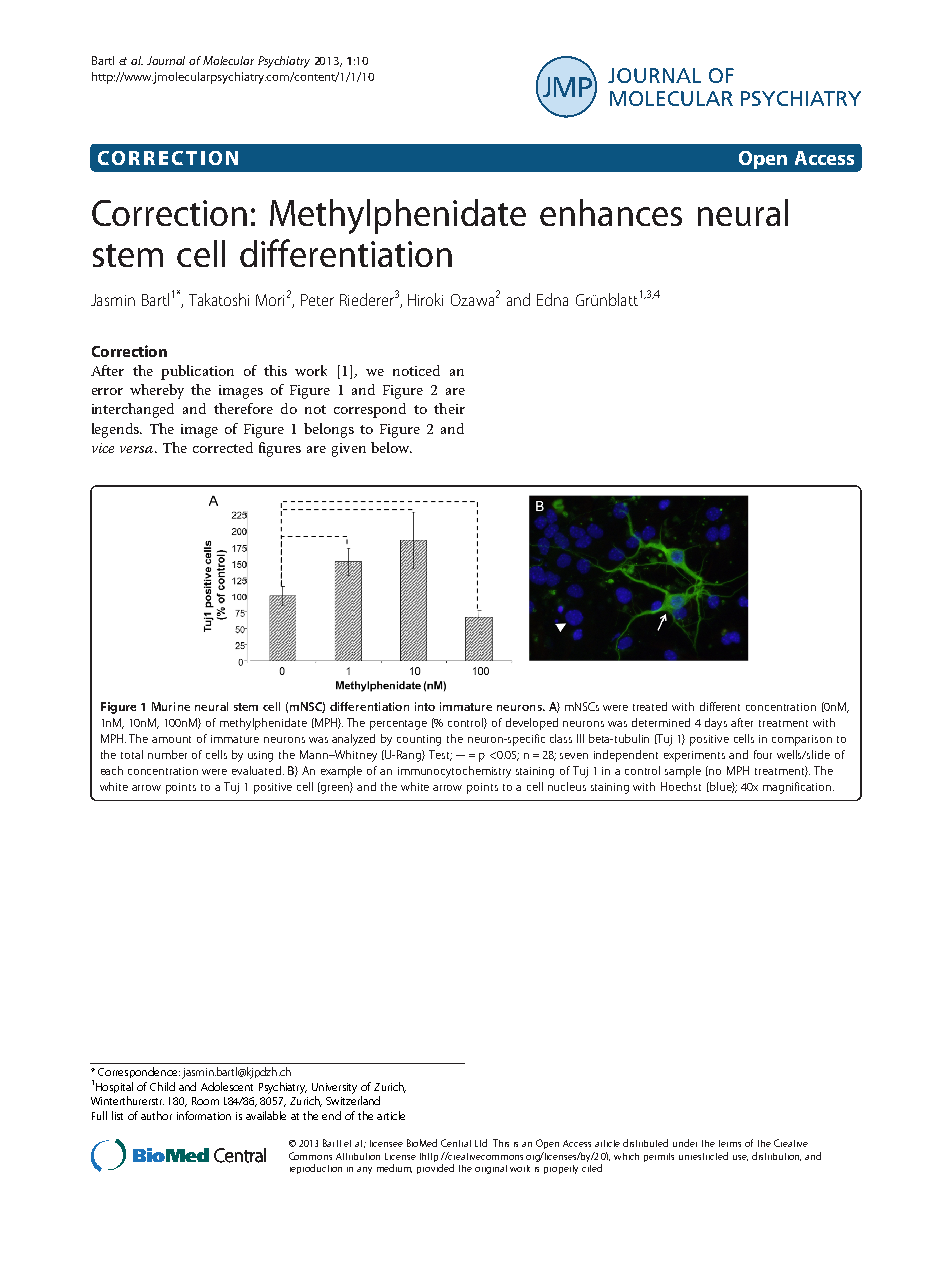 This document has height=1270, width=952. I want to click on enhances, so click(611, 212).
